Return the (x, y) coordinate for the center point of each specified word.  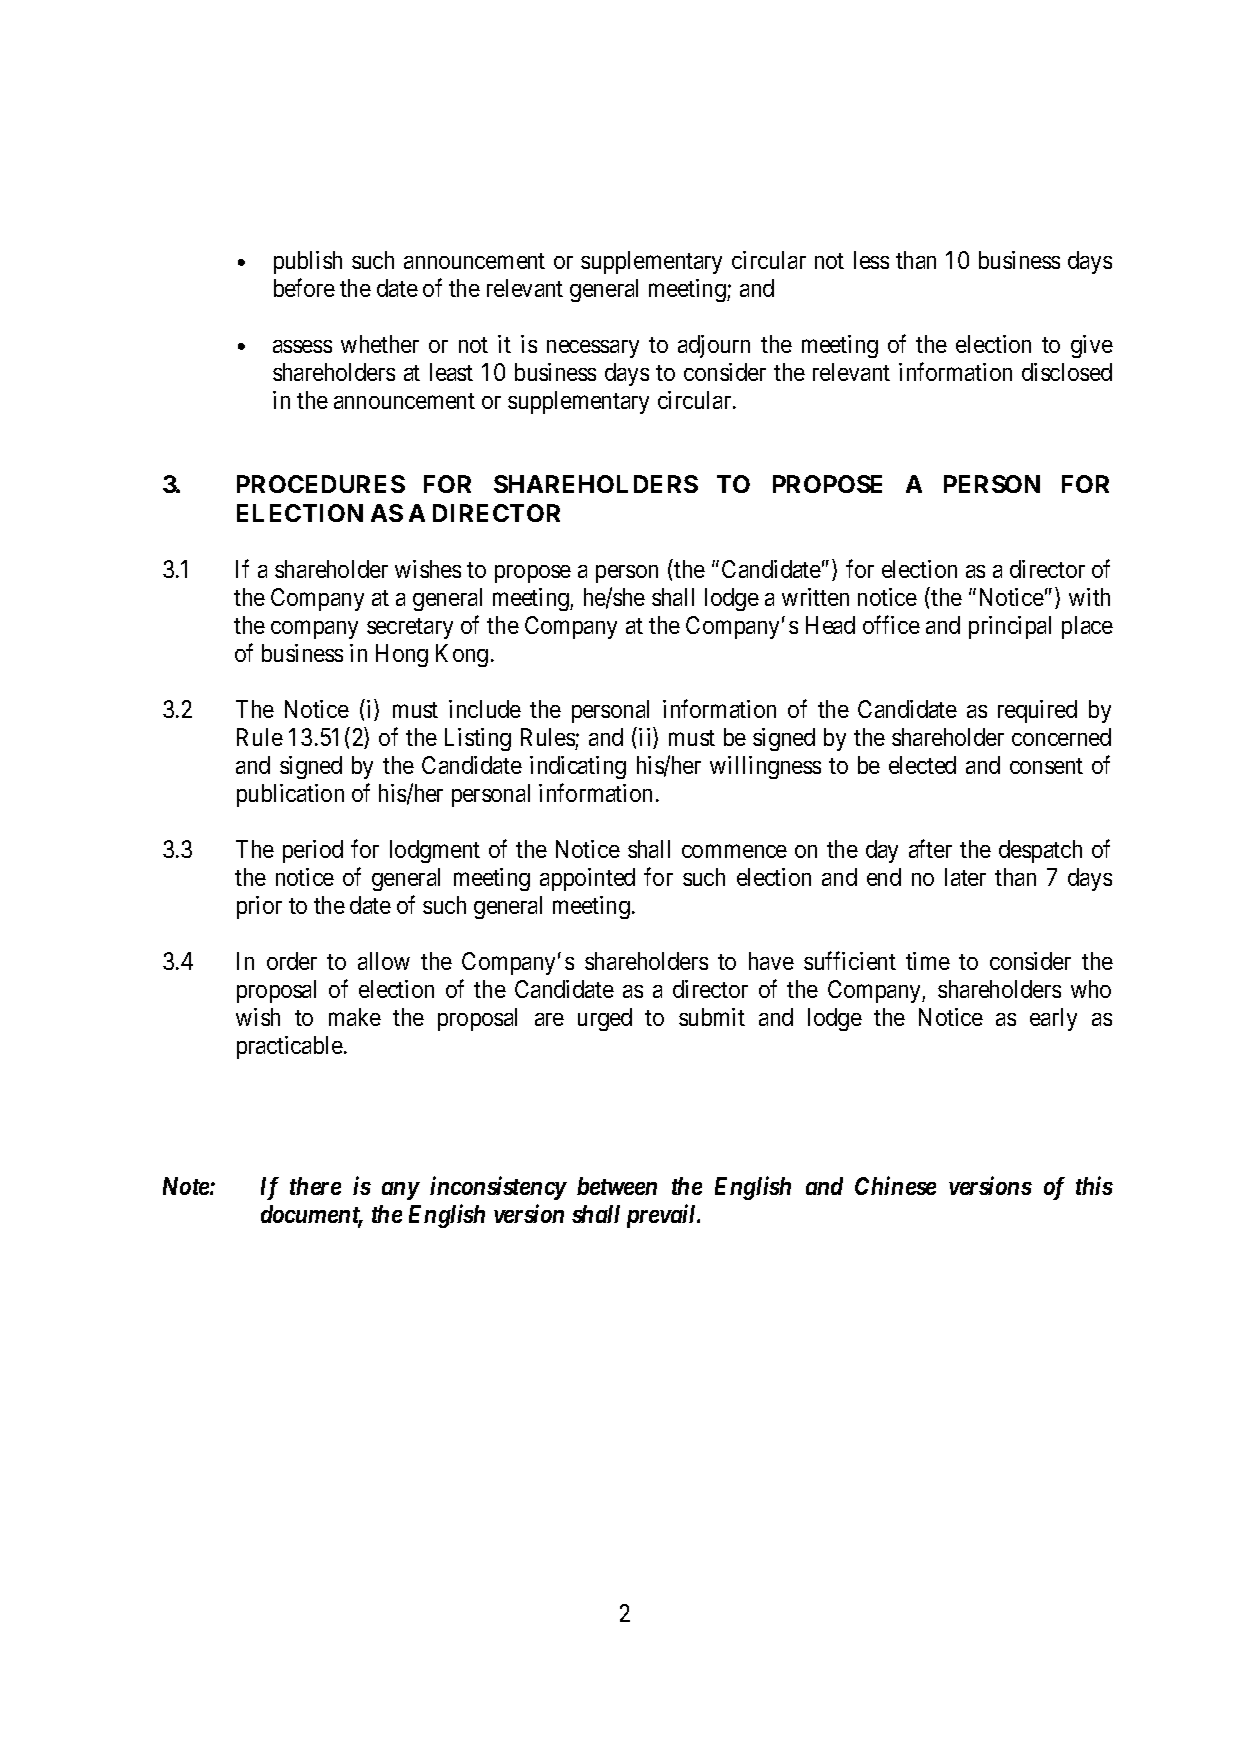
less (871, 260)
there (315, 1186)
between (617, 1186)
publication (290, 795)
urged (605, 1019)
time (928, 961)
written (815, 597)
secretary (410, 628)
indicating (578, 767)
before (304, 288)
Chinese (895, 1185)
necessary (593, 349)
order (292, 961)
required (1037, 711)
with (1089, 597)
